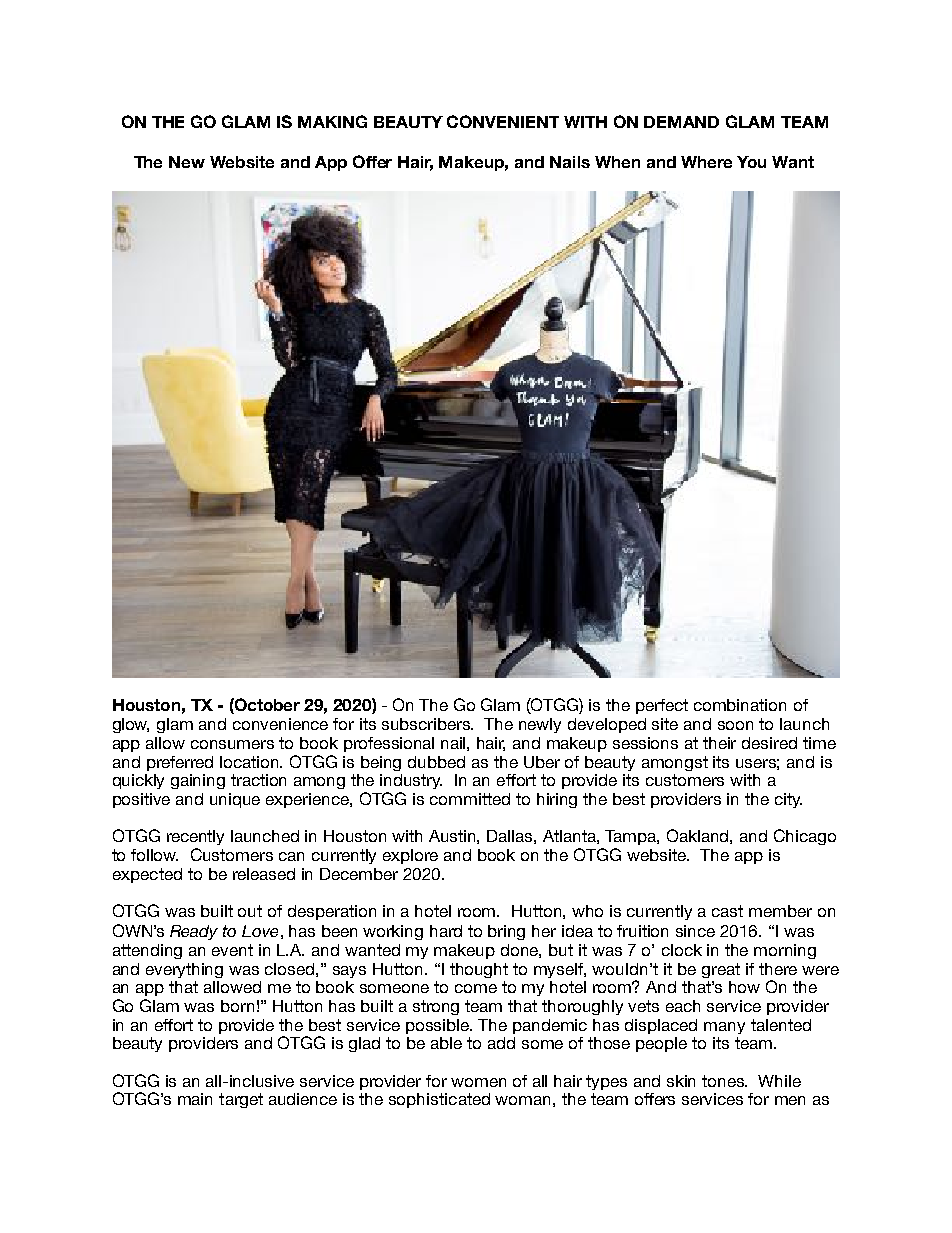  I want to click on convenience, so click(280, 724).
